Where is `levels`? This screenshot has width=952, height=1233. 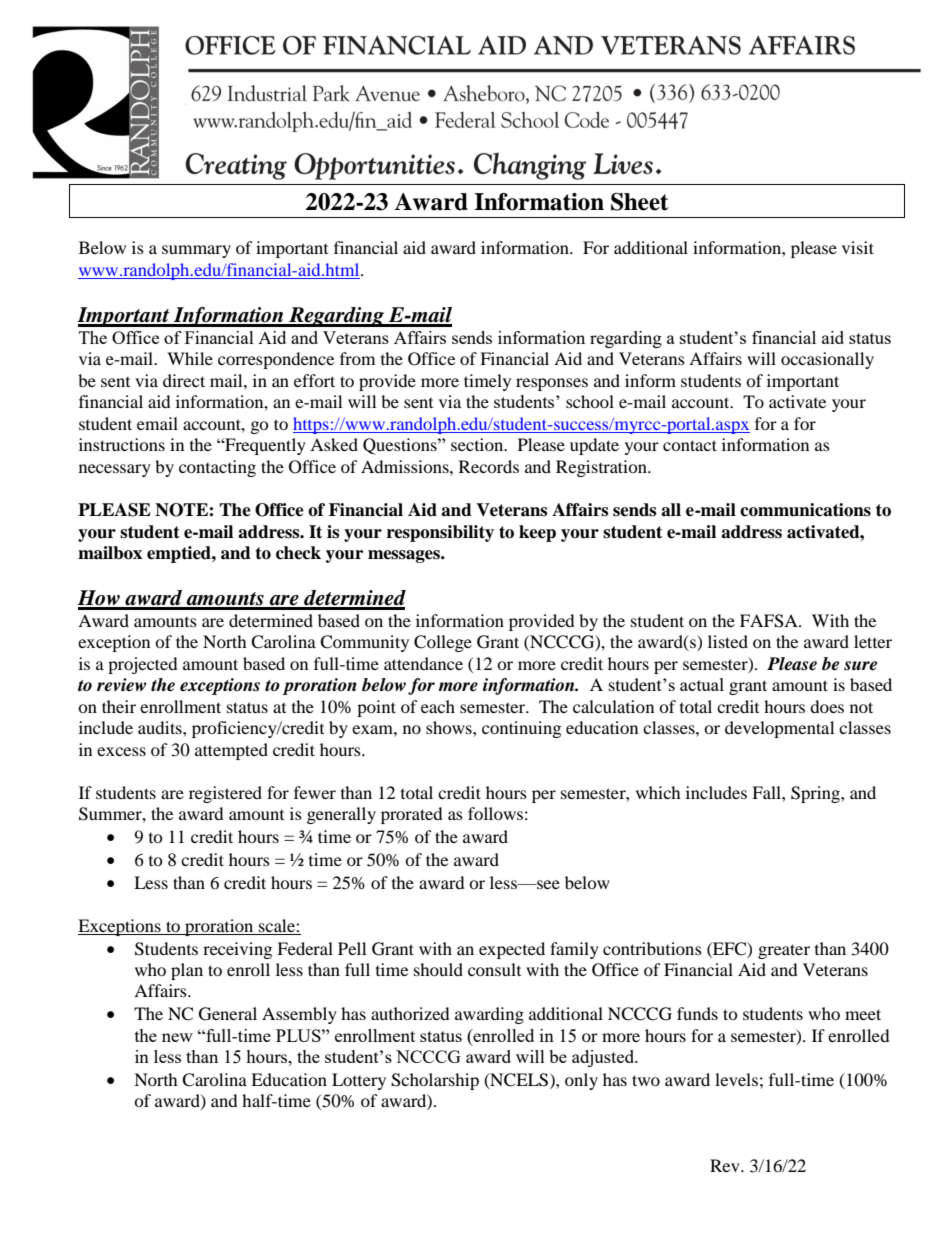 levels is located at coordinates (736, 1079).
